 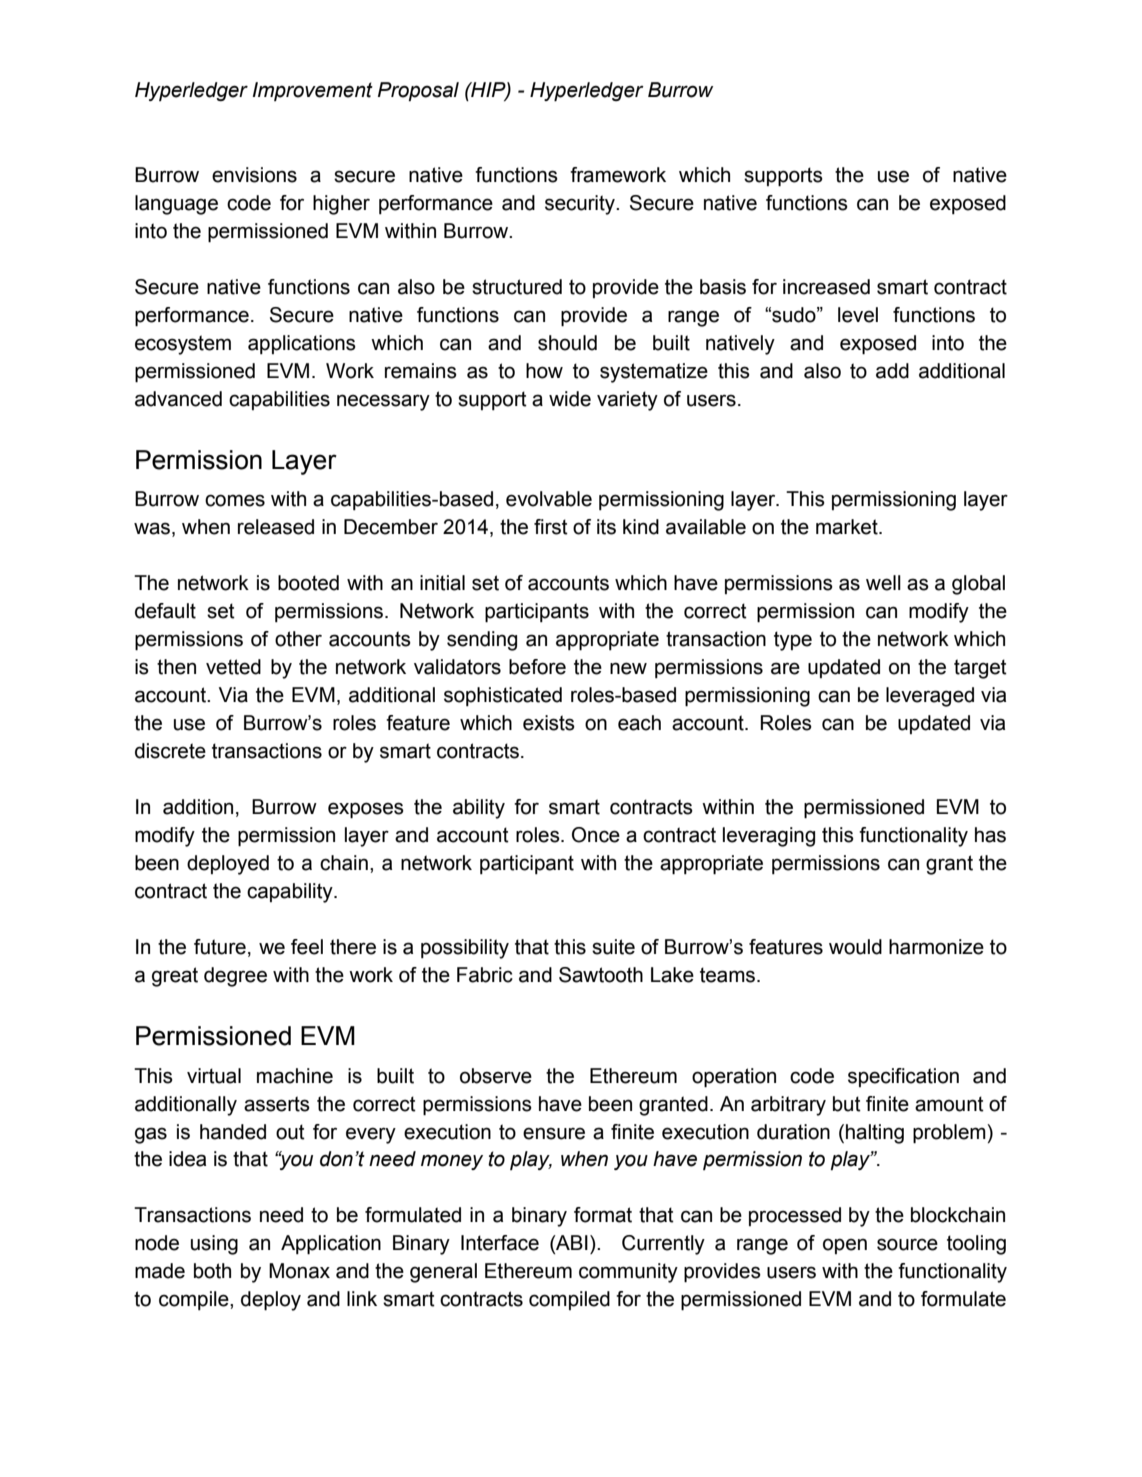 What do you see at coordinates (233, 667) in the screenshot?
I see `vetted` at bounding box center [233, 667].
